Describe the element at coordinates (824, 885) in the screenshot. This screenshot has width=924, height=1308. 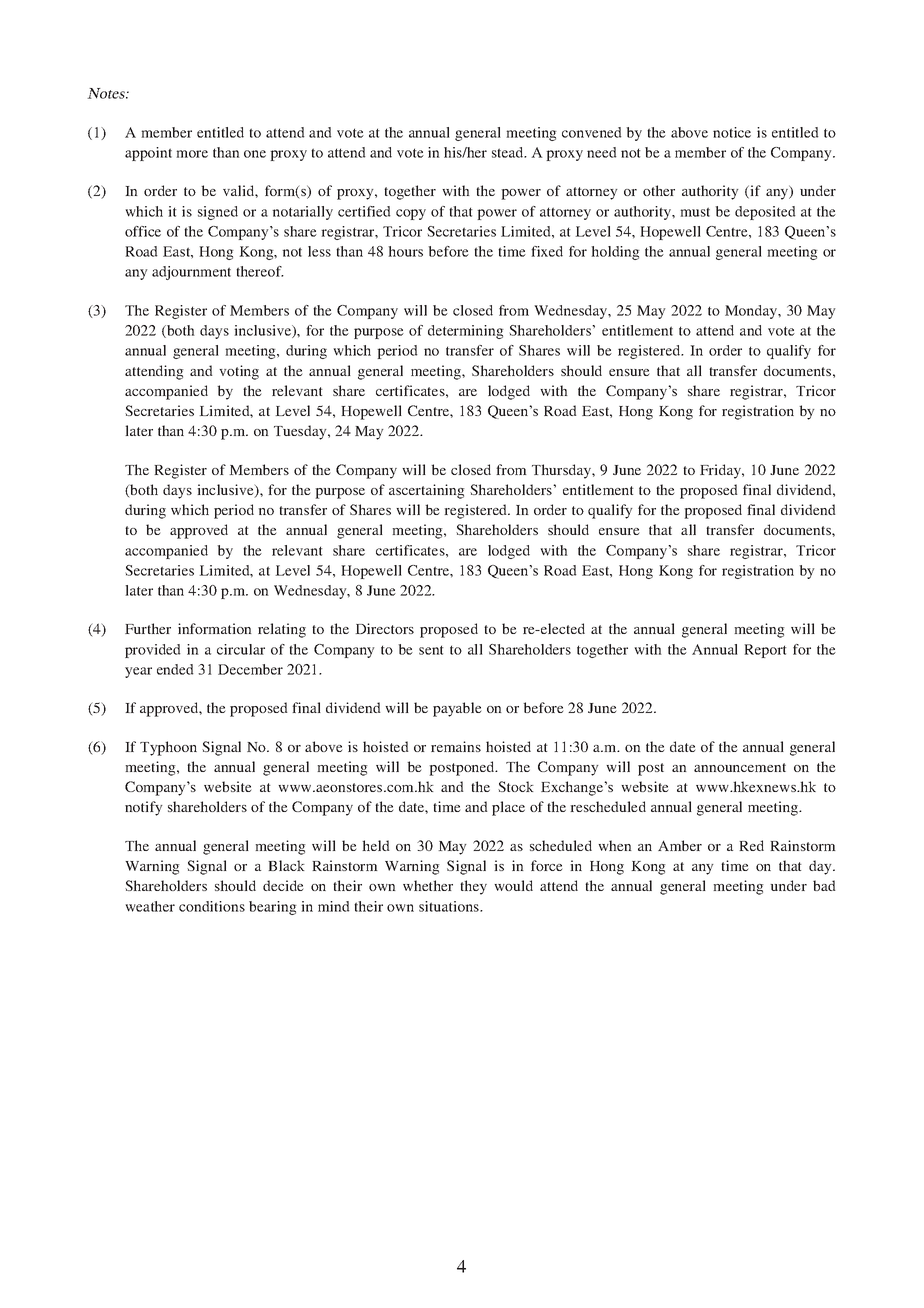
I see `bad` at that location.
